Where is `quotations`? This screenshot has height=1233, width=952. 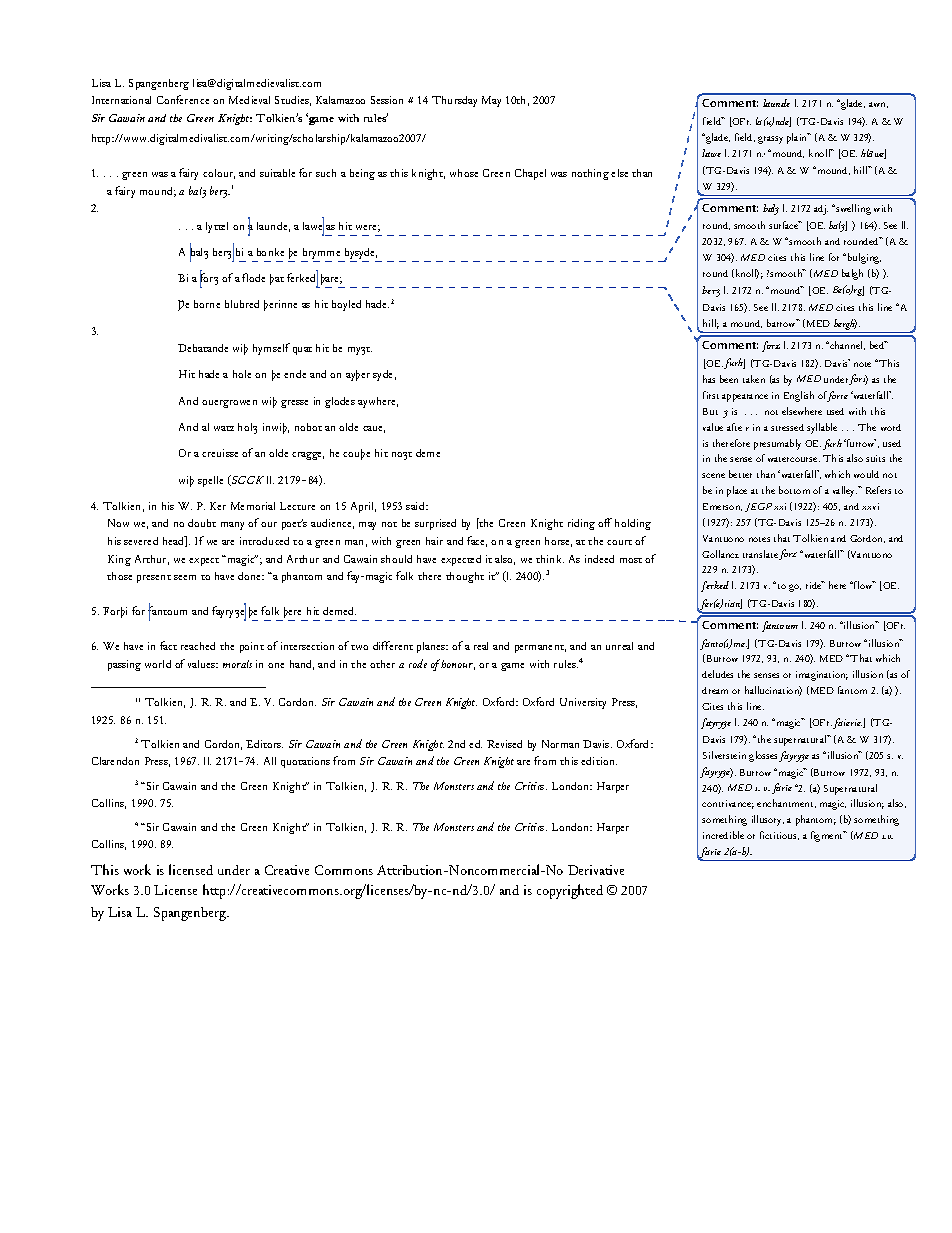 quotations is located at coordinates (305, 762).
